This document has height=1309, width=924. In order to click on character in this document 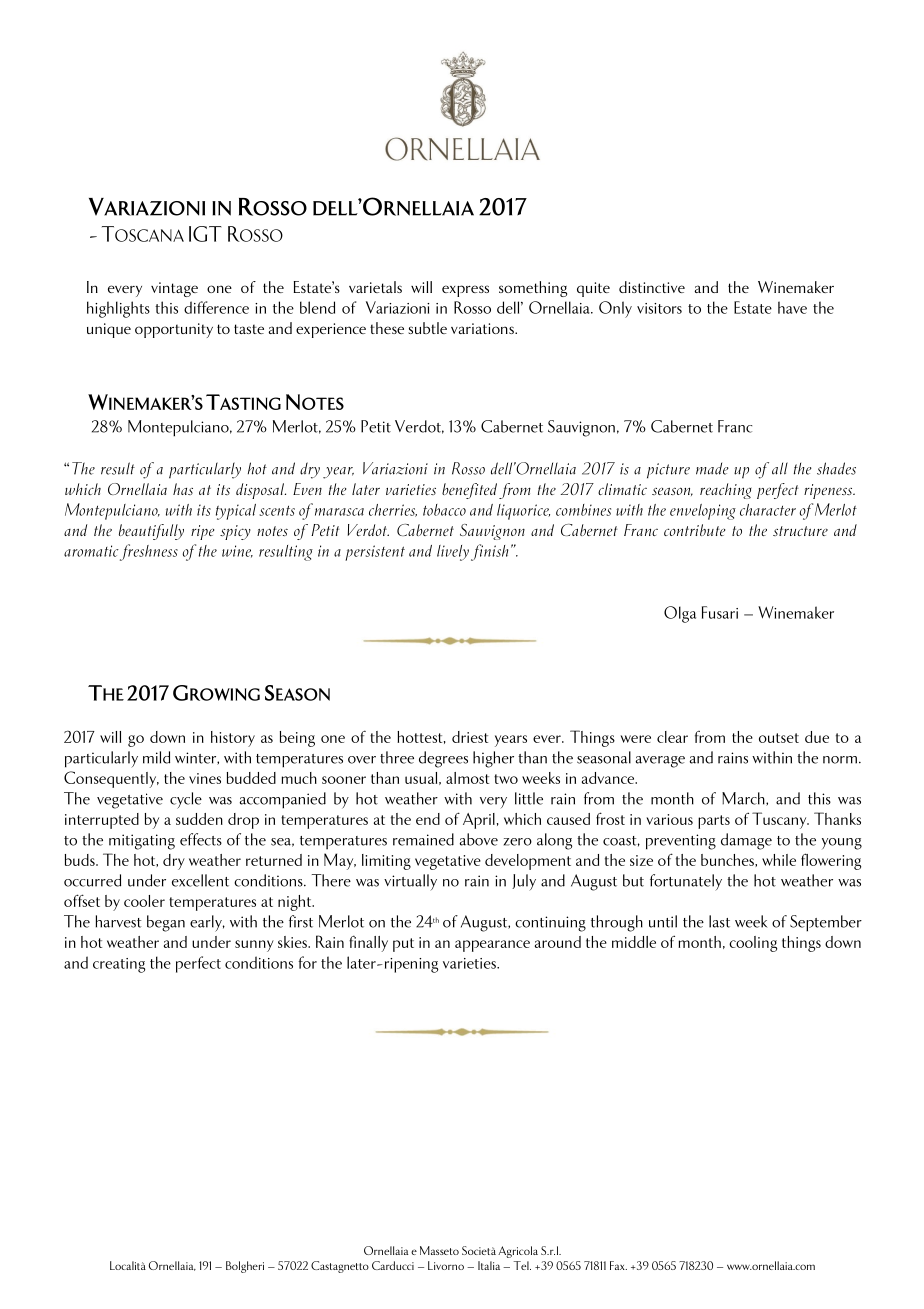, I will do `click(768, 510)`.
